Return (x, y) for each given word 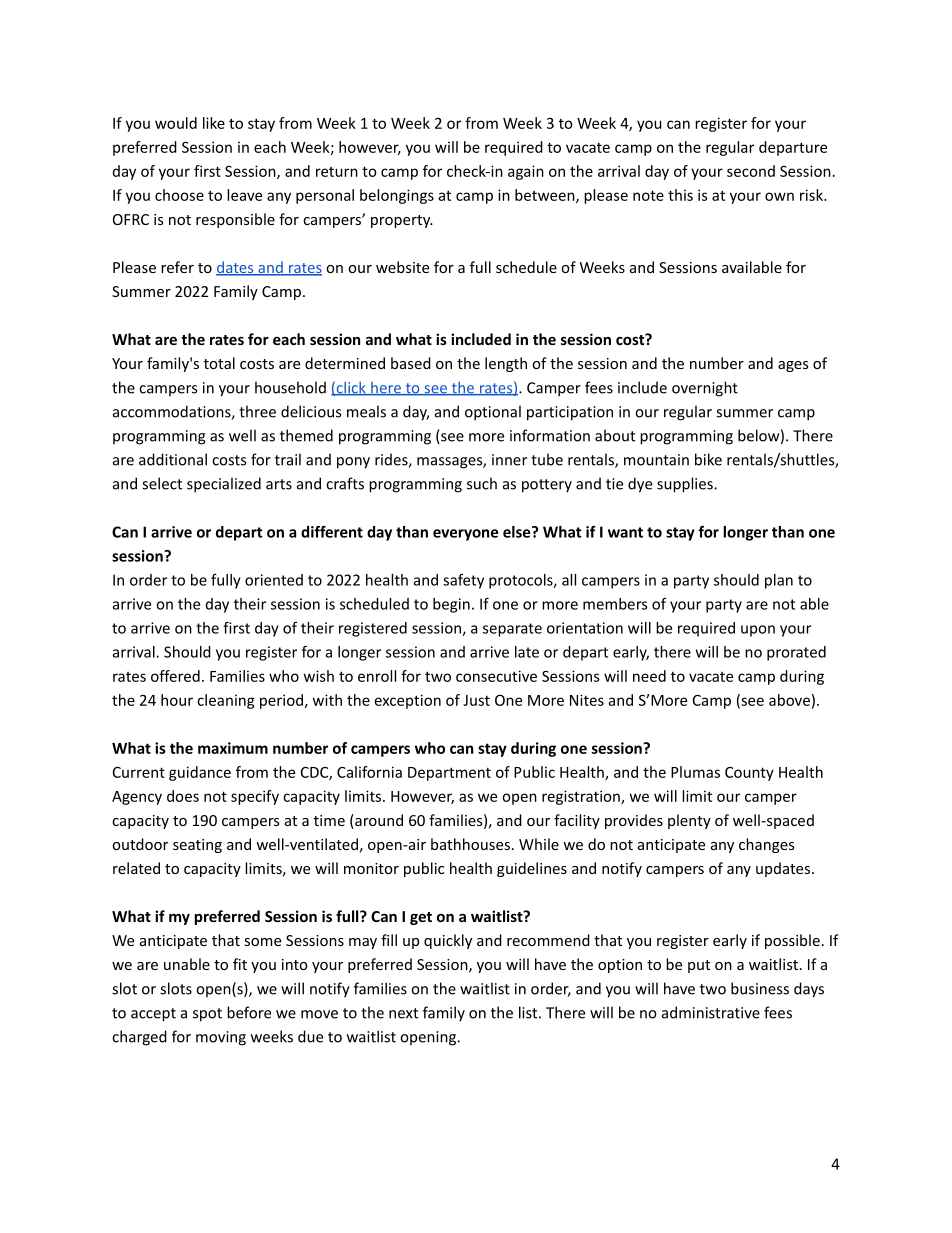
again (526, 172)
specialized (224, 485)
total (219, 363)
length (506, 364)
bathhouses (470, 844)
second (751, 171)
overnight (705, 389)
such (482, 483)
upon (758, 631)
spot (207, 1015)
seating (197, 846)
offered (175, 676)
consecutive (496, 676)
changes (766, 845)
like (214, 123)
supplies (686, 485)
